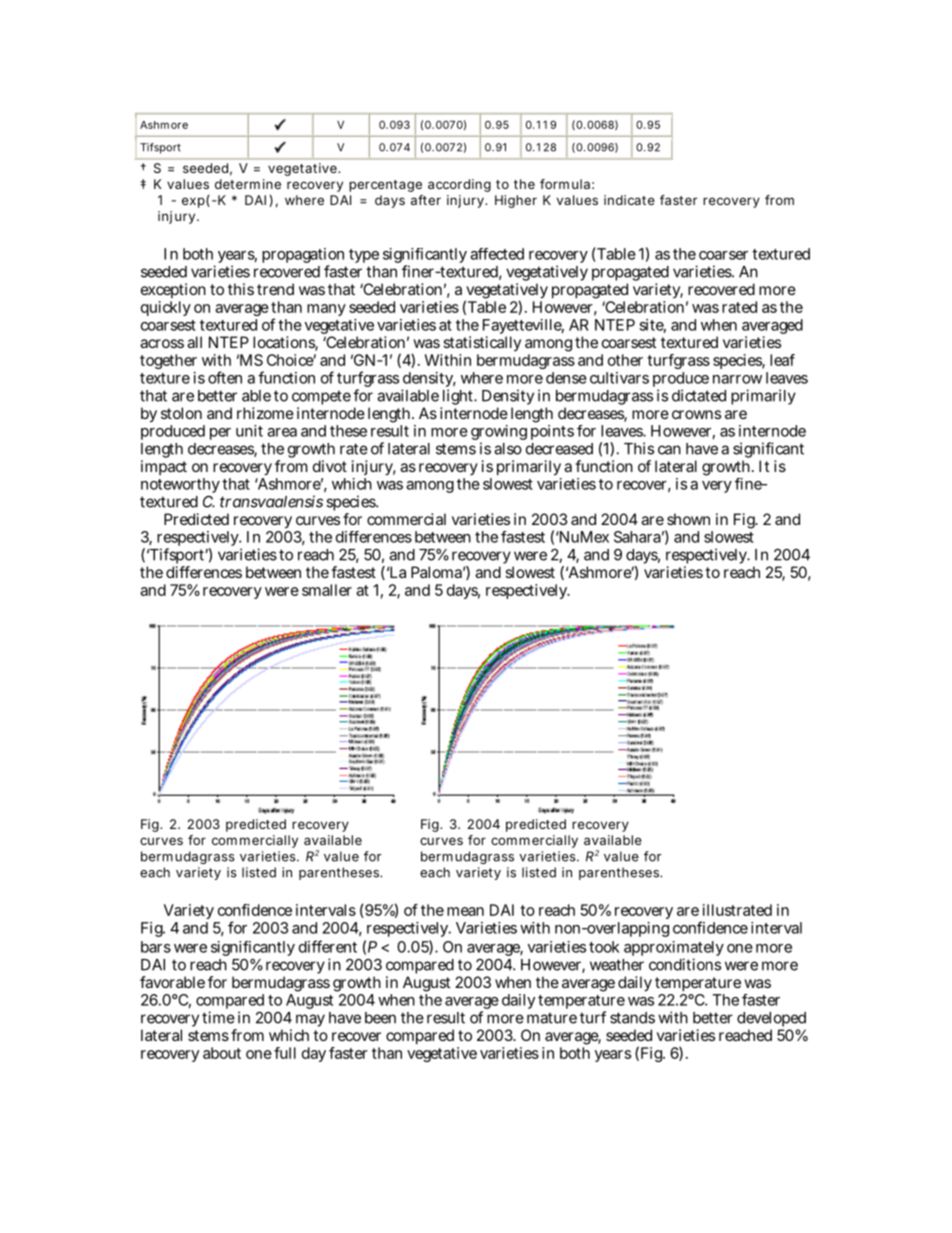  What do you see at coordinates (688, 519) in the screenshot?
I see `shown` at bounding box center [688, 519].
